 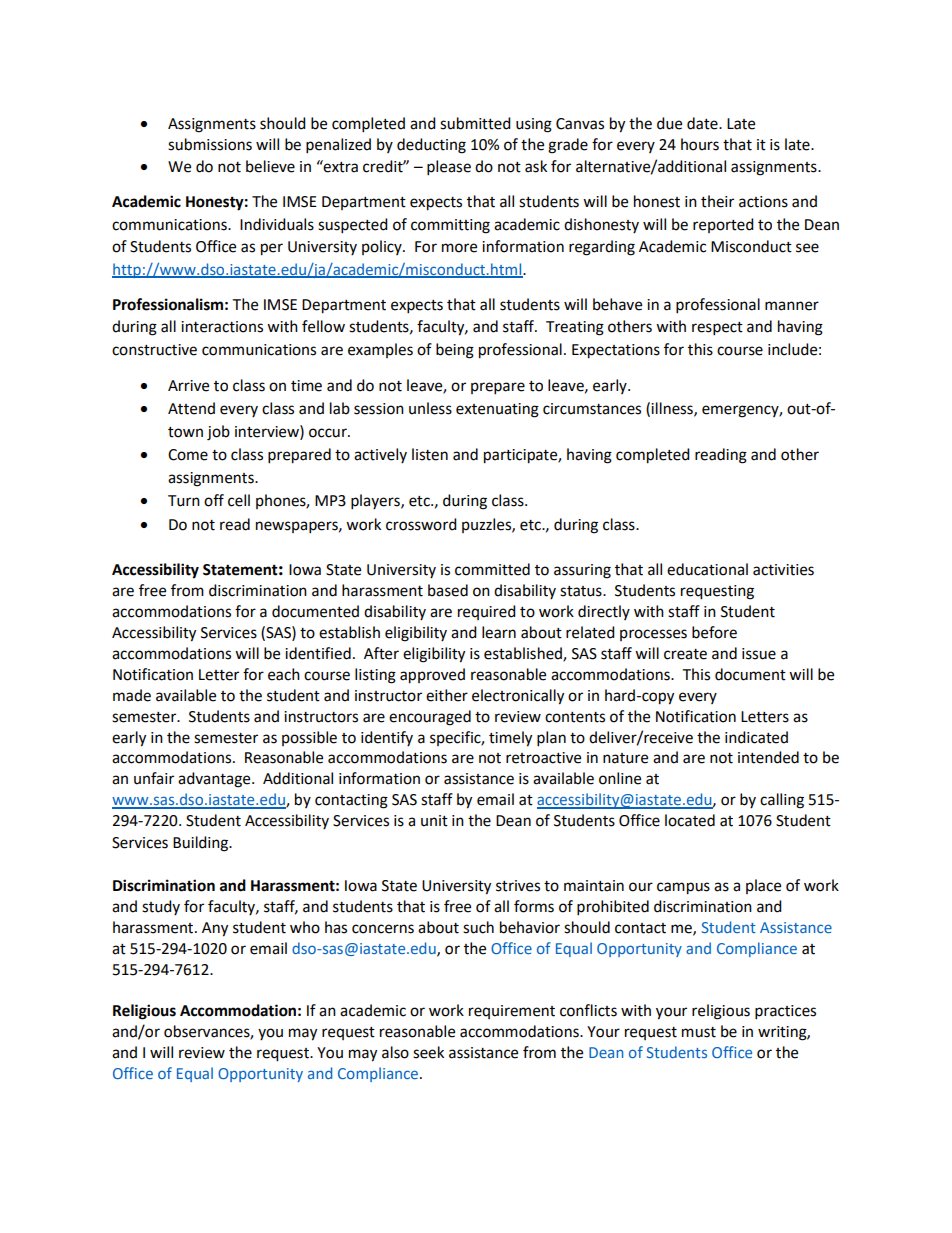 I want to click on advantage, so click(x=215, y=780).
